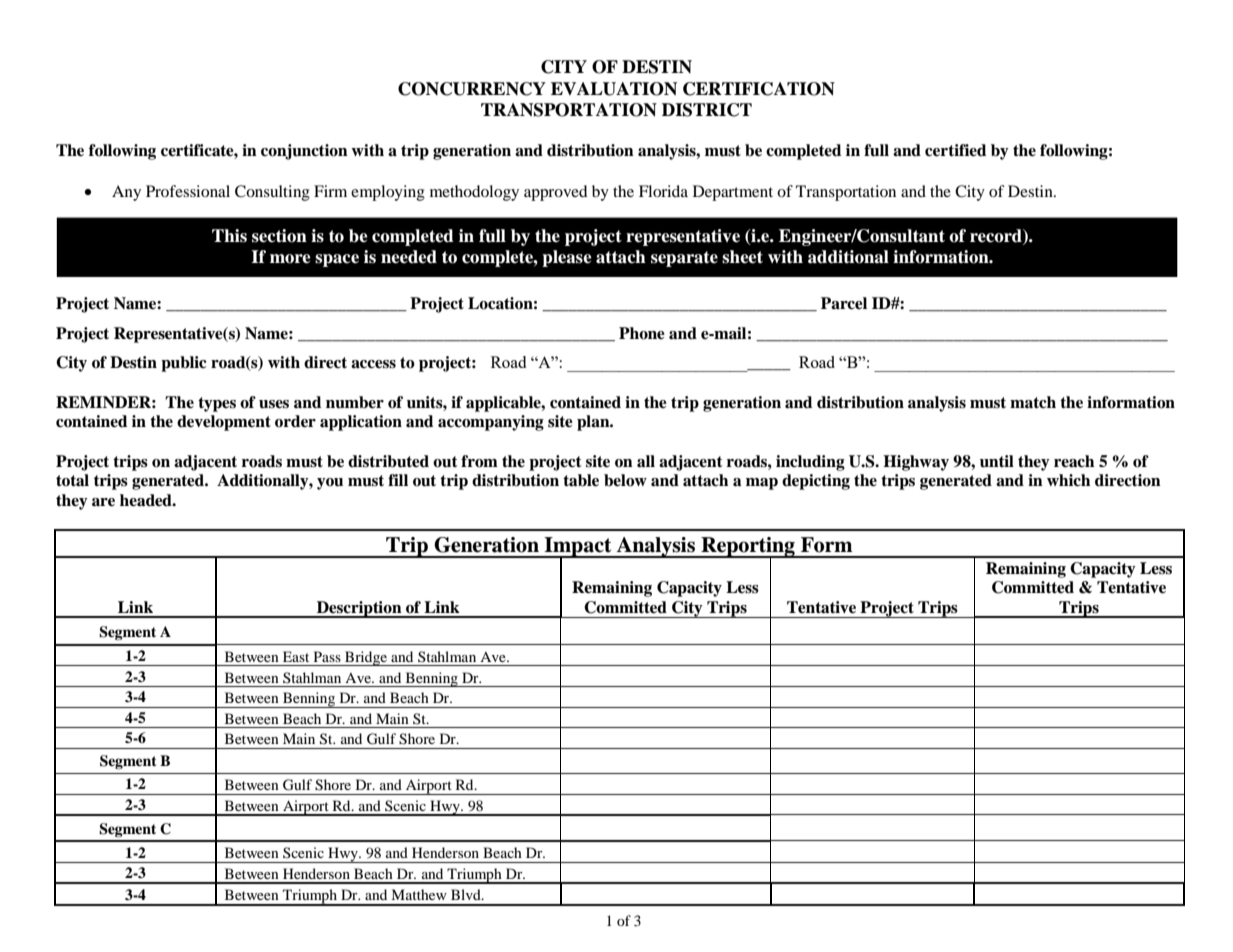  Describe the element at coordinates (614, 89) in the page. I see `EVALUATION` at that location.
